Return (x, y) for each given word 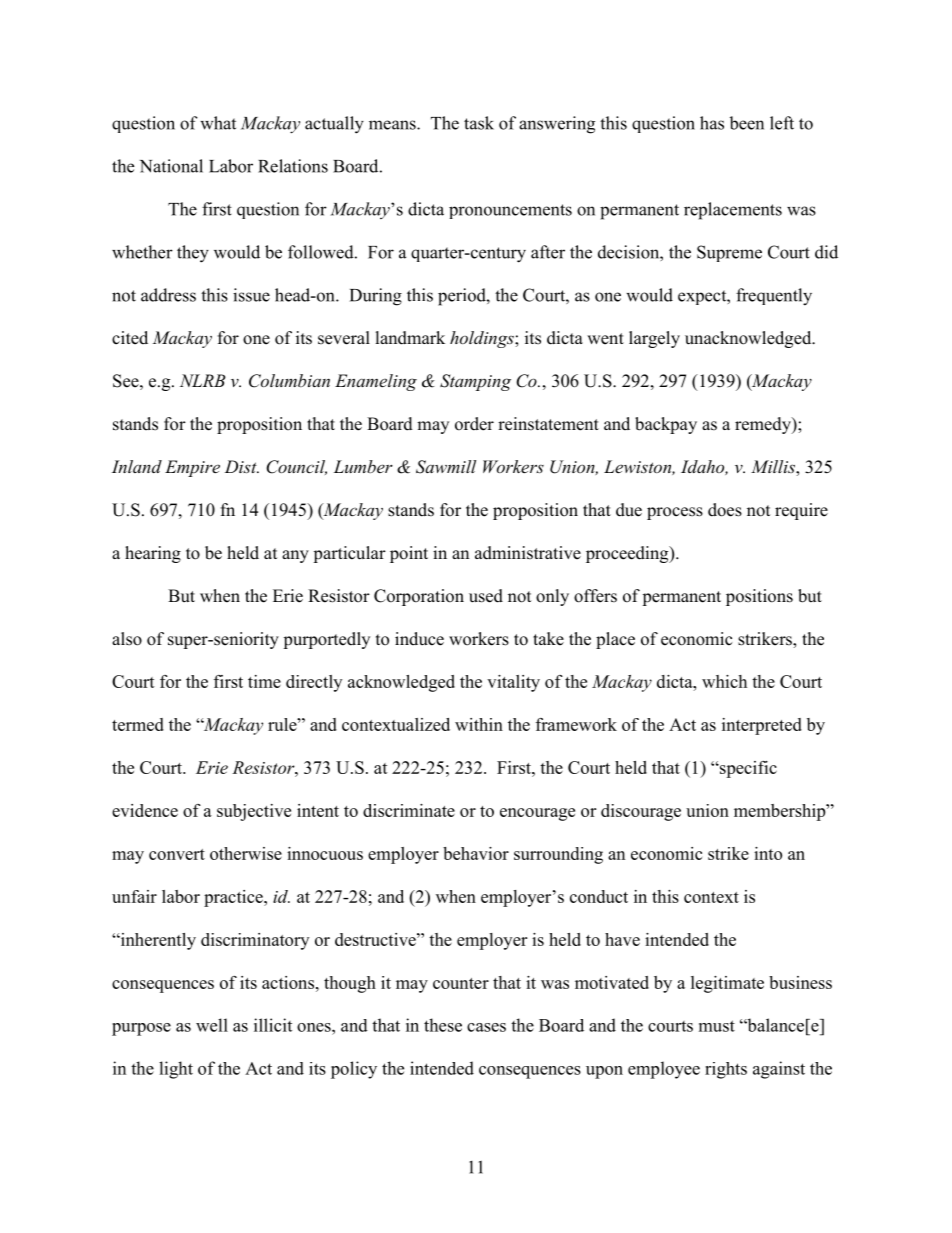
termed (138, 724)
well (212, 1025)
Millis (774, 468)
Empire (192, 468)
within (479, 724)
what (218, 123)
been (747, 123)
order (474, 424)
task (479, 123)
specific (747, 769)
